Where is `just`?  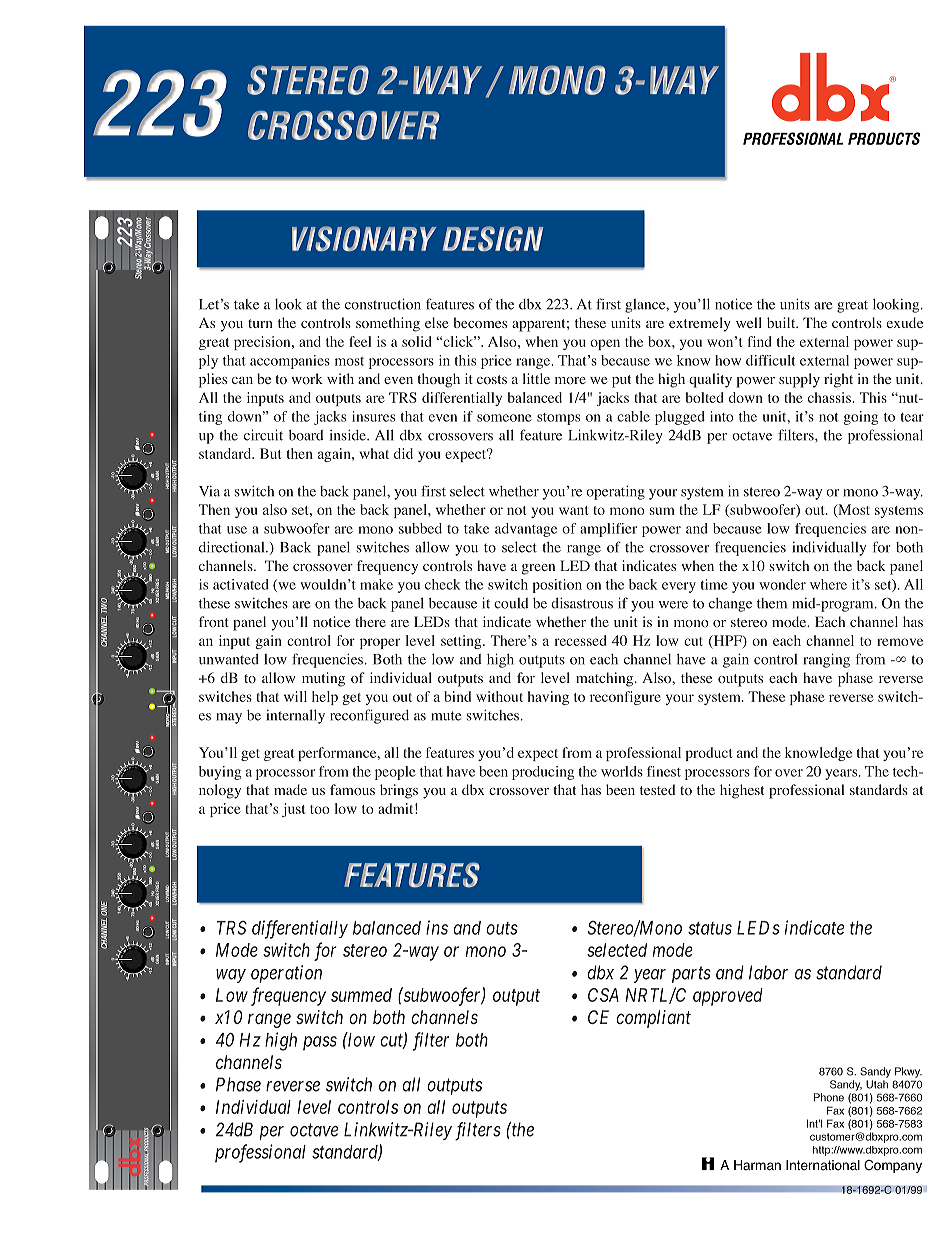 just is located at coordinates (293, 810).
